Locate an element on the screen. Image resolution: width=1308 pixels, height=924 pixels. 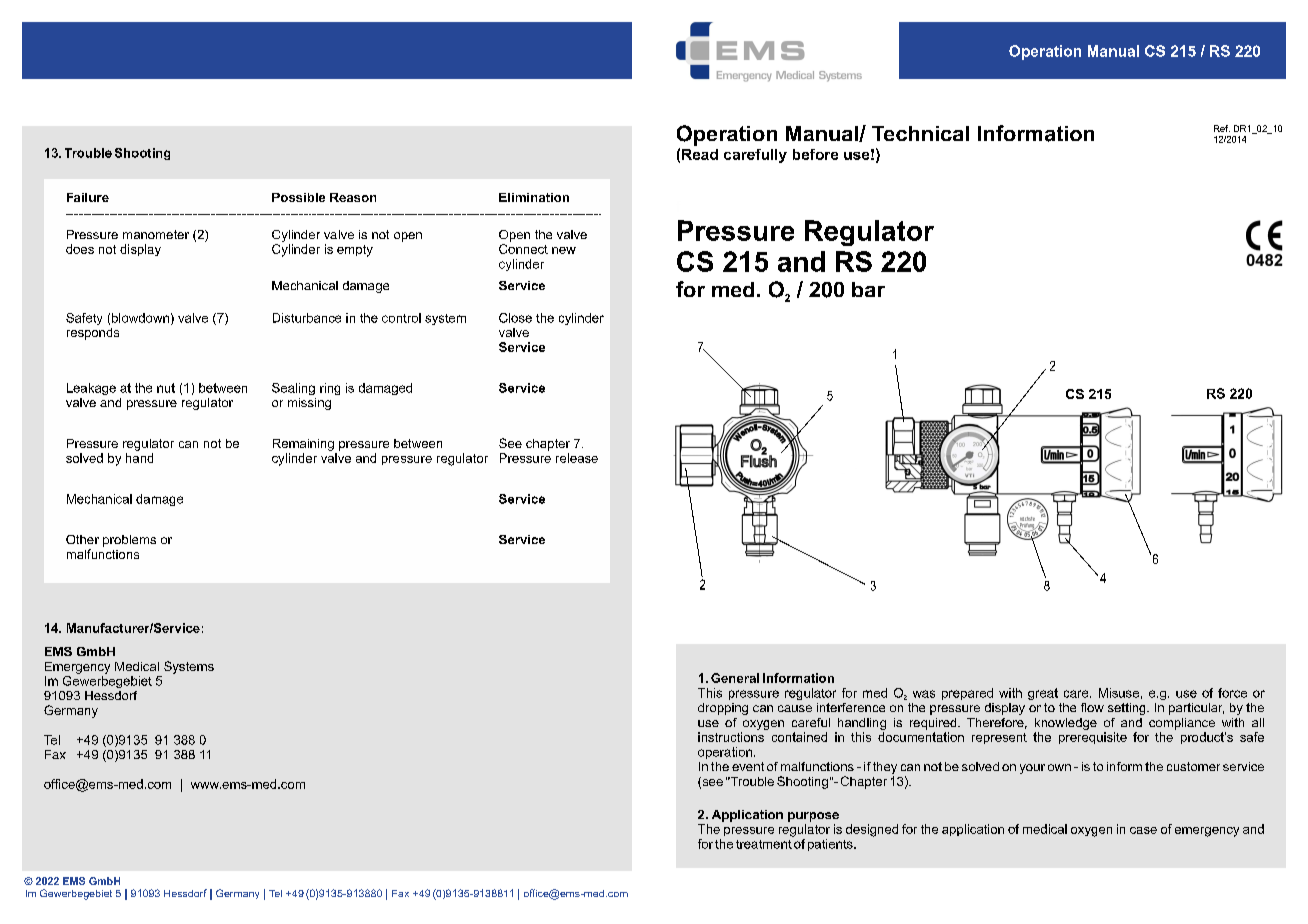
General is located at coordinates (735, 678).
